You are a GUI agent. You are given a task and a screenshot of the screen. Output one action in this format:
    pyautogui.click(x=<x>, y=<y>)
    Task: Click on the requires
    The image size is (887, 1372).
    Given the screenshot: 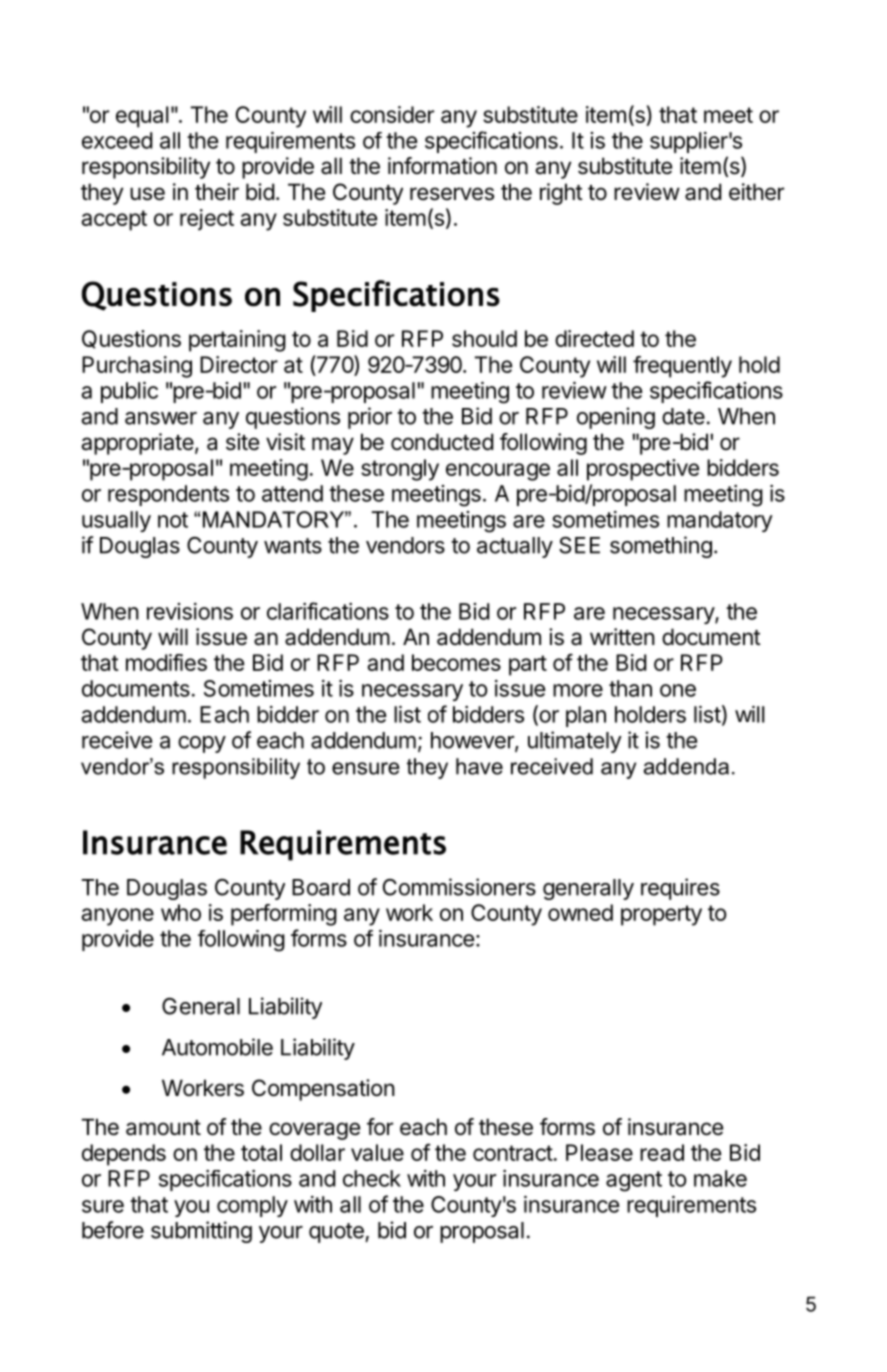 What is the action you would take?
    pyautogui.click(x=680, y=889)
